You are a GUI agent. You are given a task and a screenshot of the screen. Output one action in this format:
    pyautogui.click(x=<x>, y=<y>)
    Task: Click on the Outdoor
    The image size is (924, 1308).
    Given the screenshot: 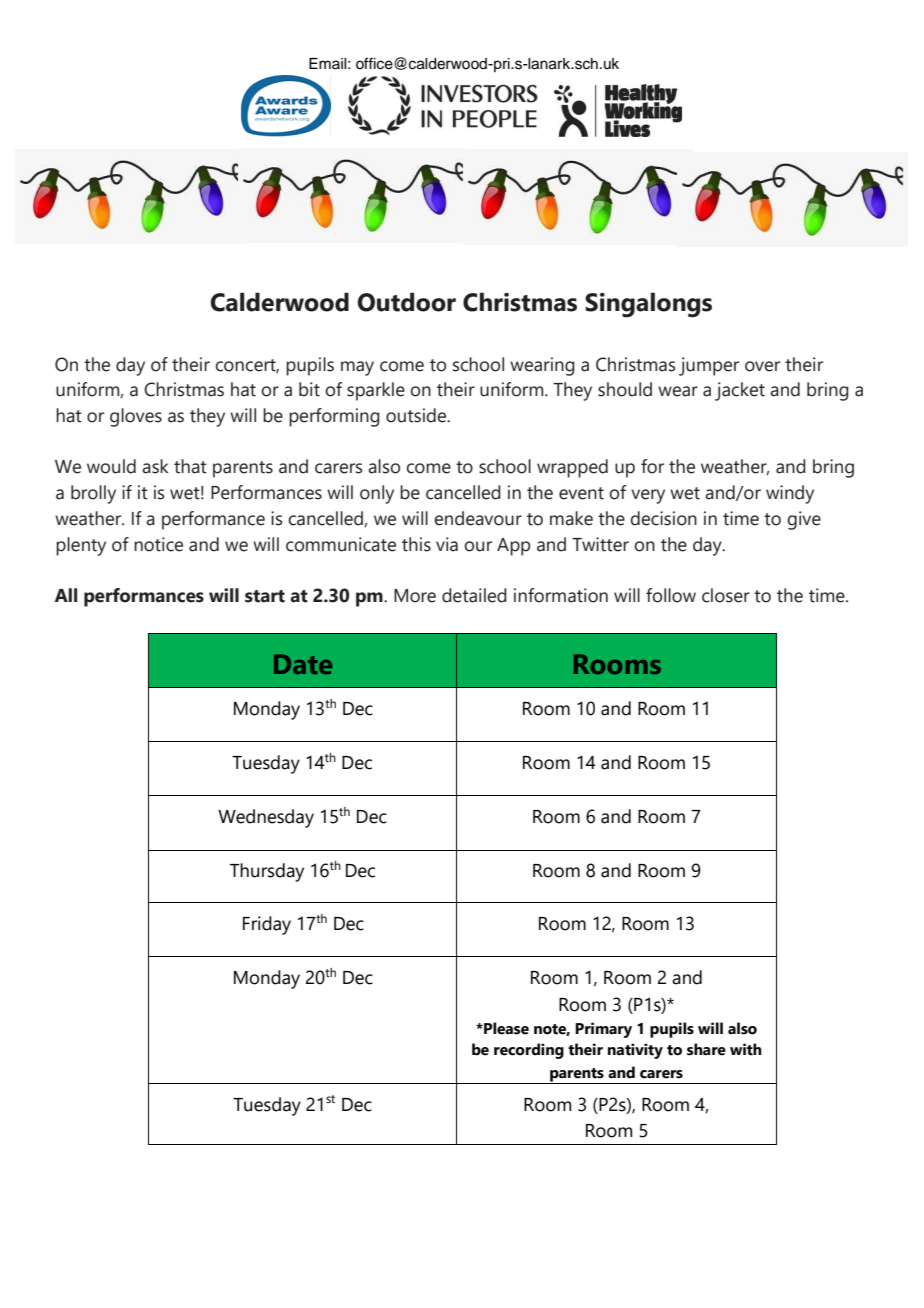 What is the action you would take?
    pyautogui.click(x=406, y=302)
